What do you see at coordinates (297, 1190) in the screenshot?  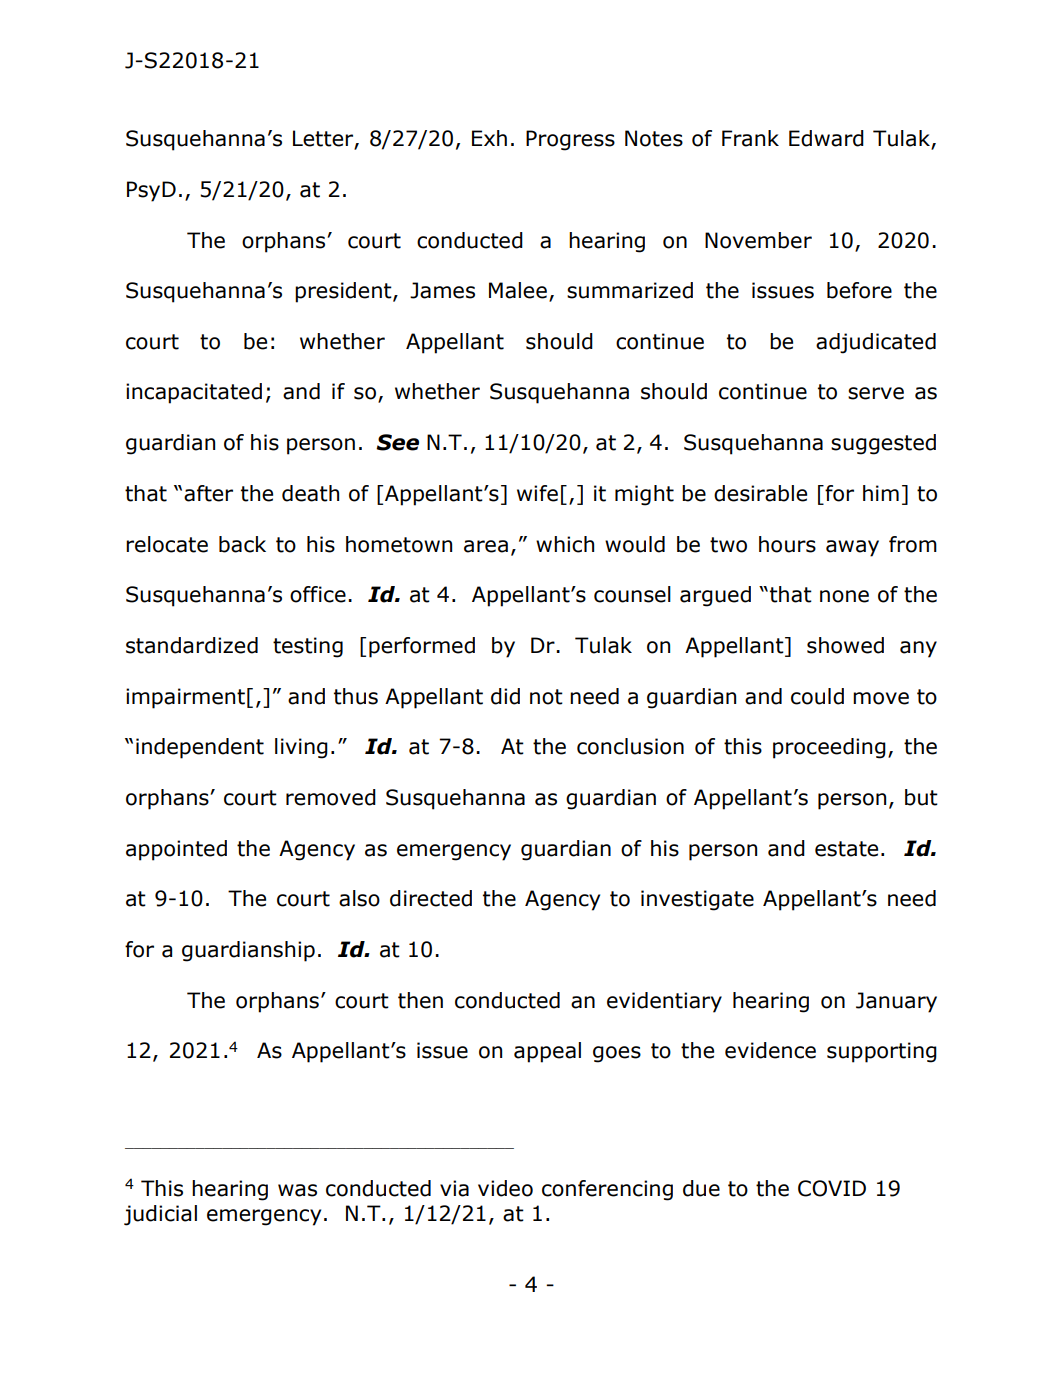 I see `was` at bounding box center [297, 1190].
